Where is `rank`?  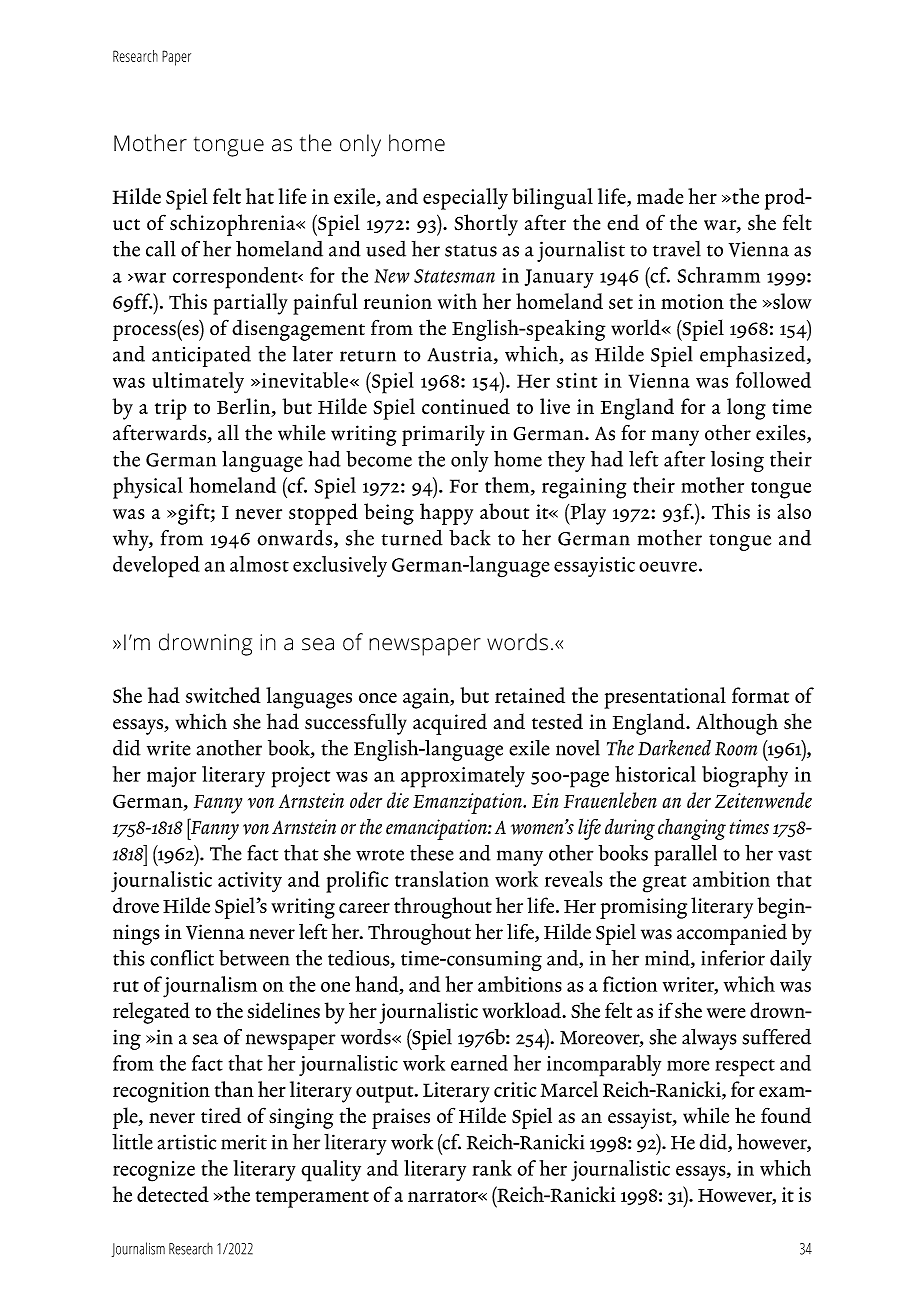
rank is located at coordinates (492, 1168).
